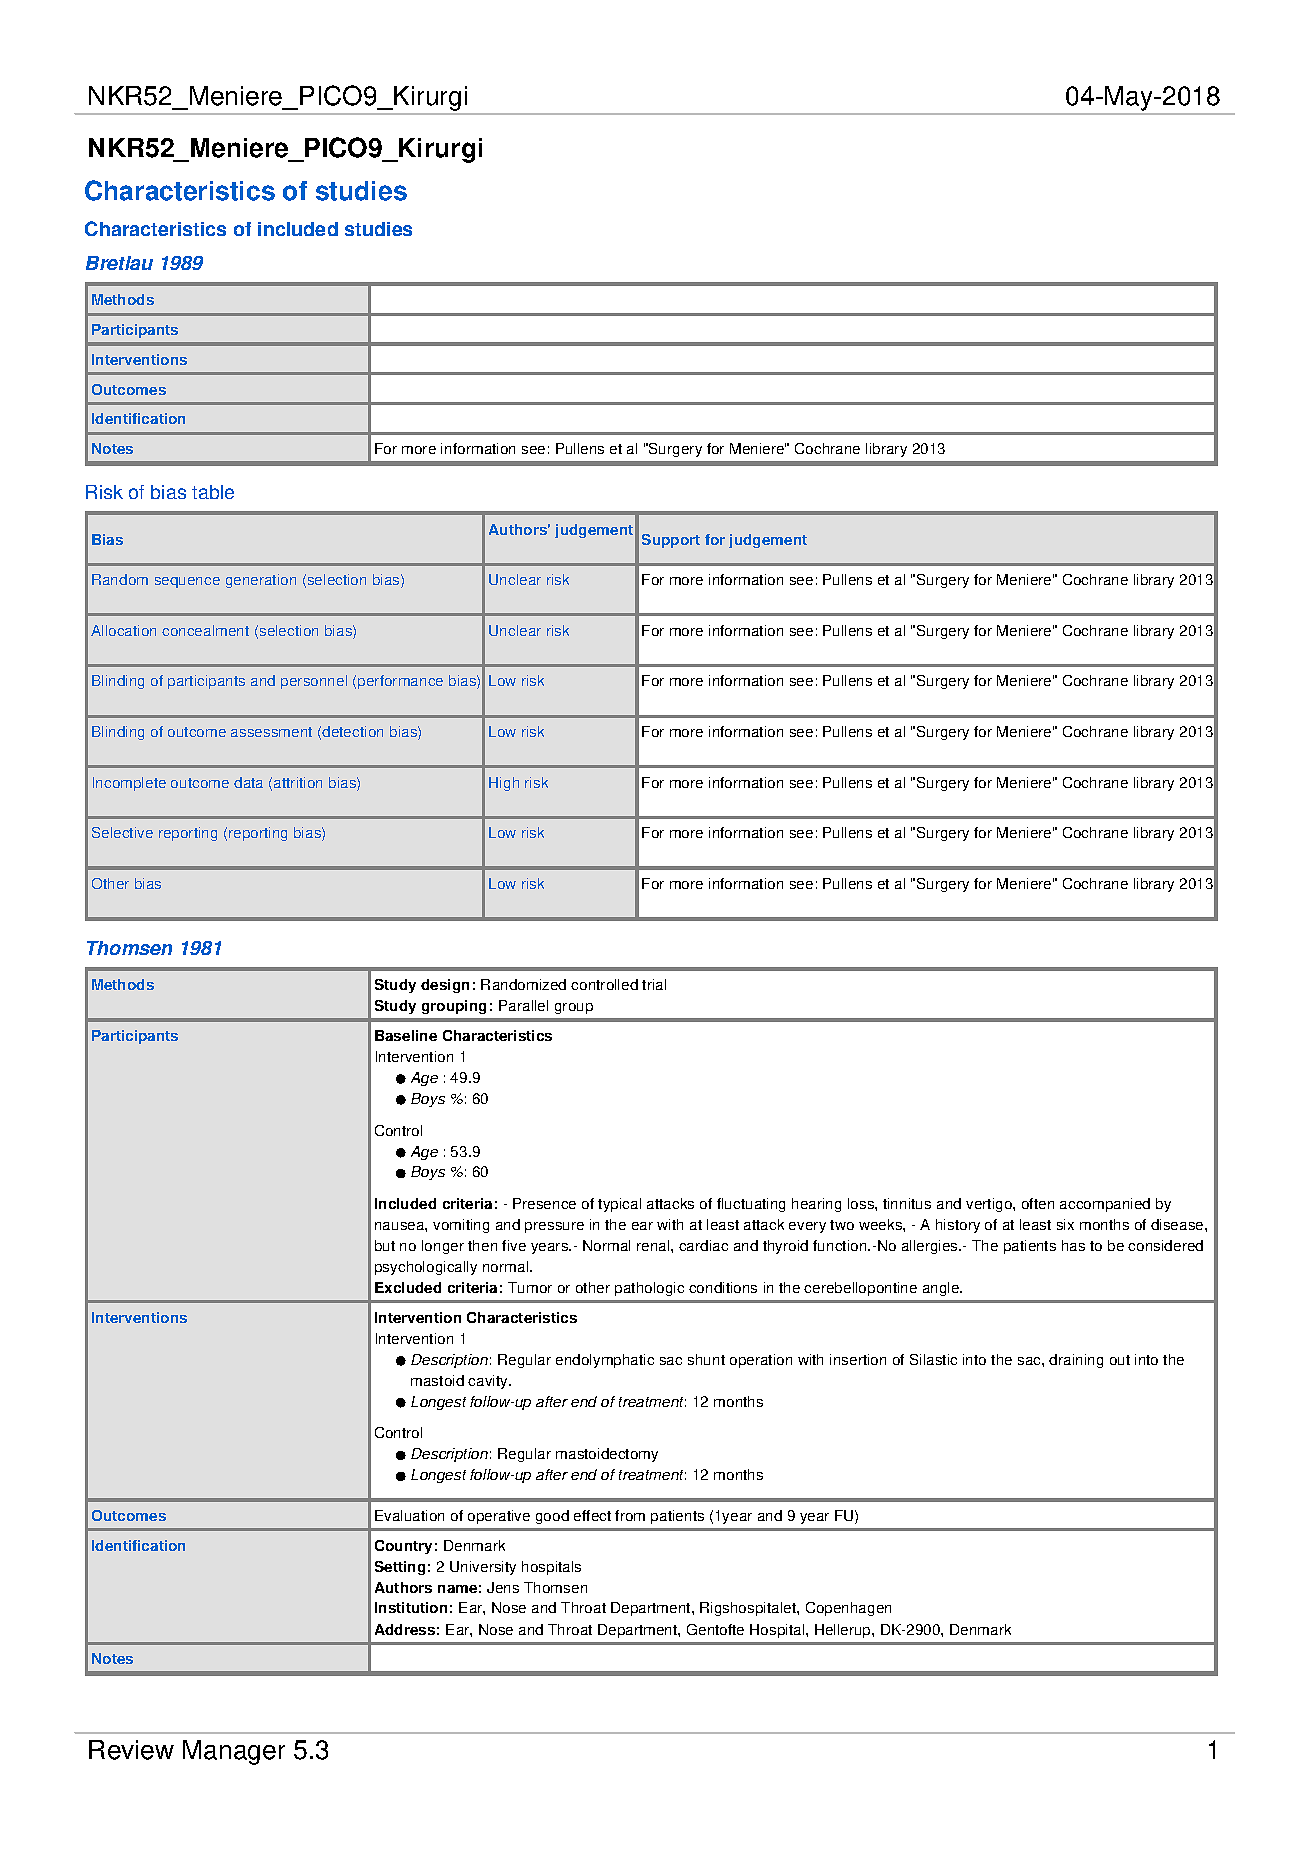  Describe the element at coordinates (213, 492) in the page. I see `table` at that location.
